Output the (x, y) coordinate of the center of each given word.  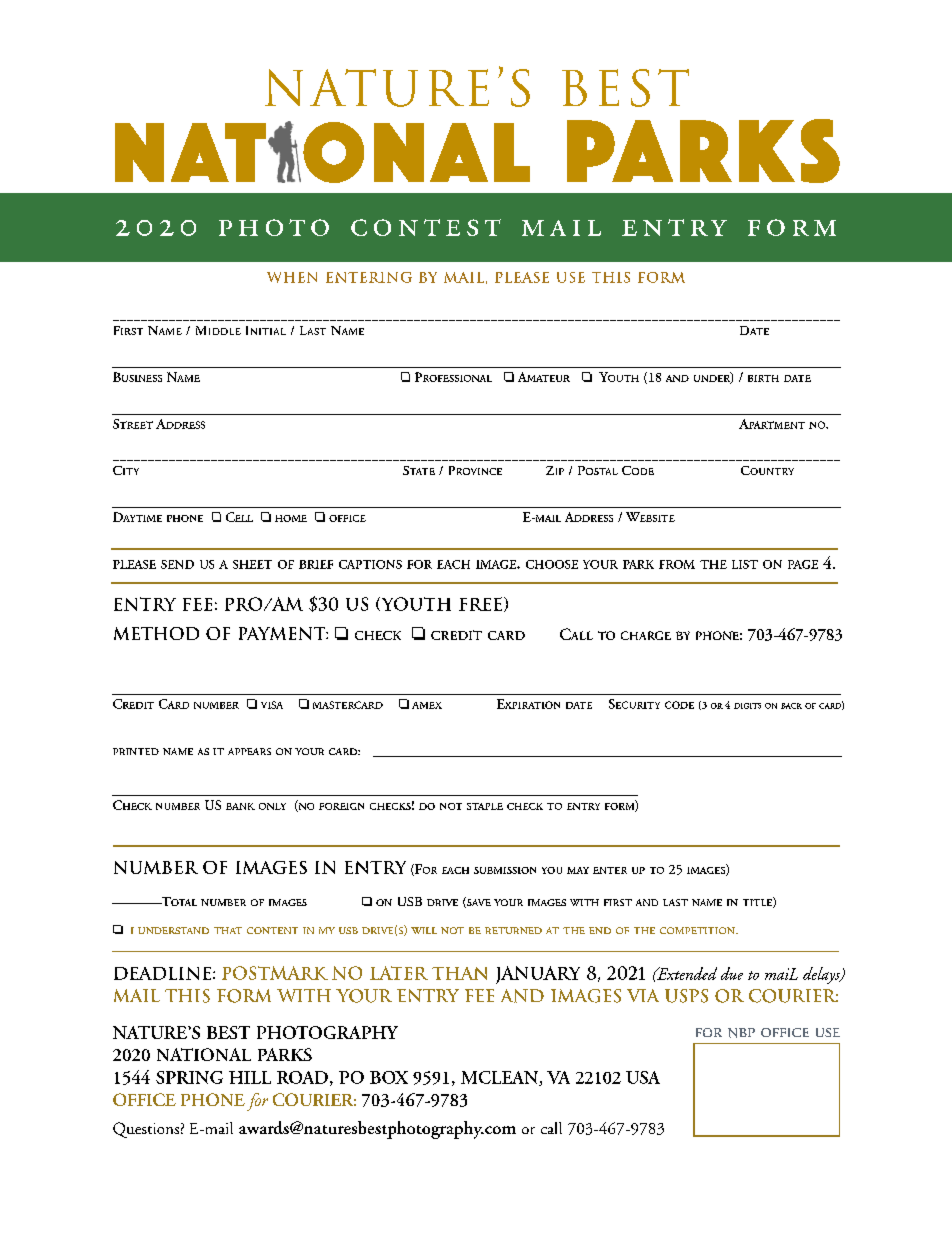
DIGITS (747, 706)
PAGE (803, 564)
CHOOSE (552, 564)
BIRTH (763, 378)
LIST (745, 564)
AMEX (427, 705)
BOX (389, 1077)
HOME (291, 518)
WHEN (292, 277)
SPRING (189, 1077)
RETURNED (513, 930)
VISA (272, 705)
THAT (228, 930)
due (732, 973)
